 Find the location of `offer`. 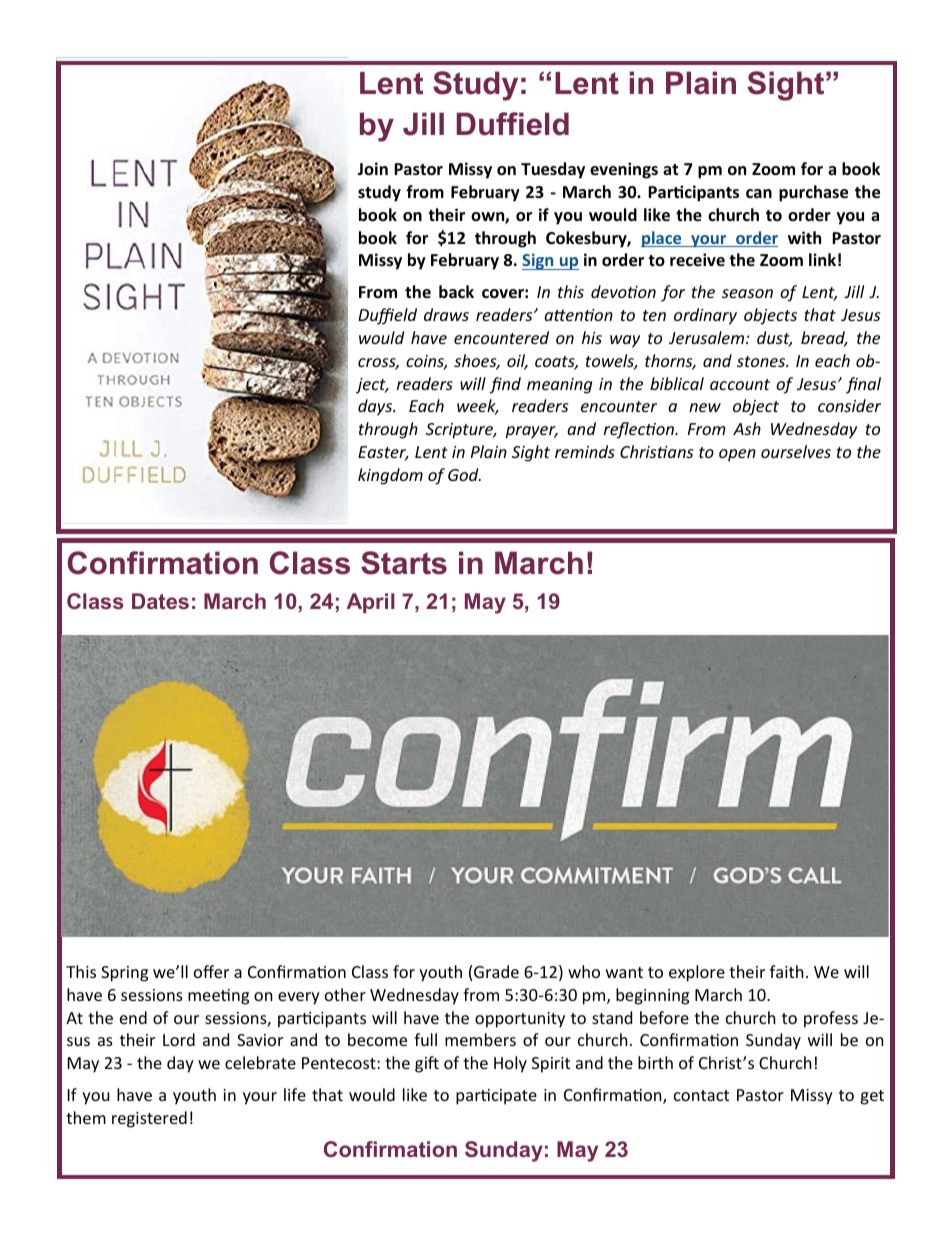

offer is located at coordinates (211, 971).
